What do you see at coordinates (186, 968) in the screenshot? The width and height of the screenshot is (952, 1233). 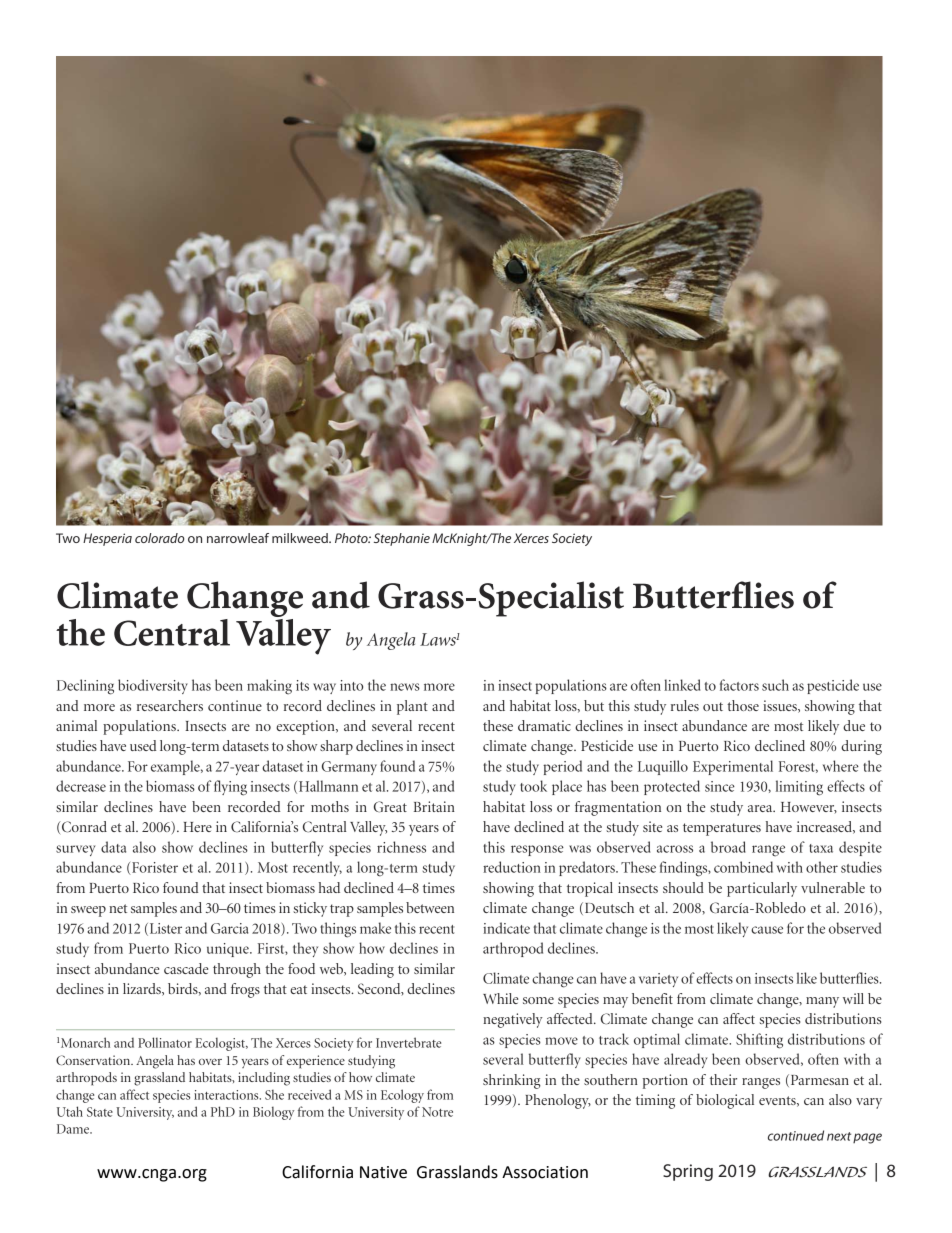 I see `cascade` at bounding box center [186, 968].
